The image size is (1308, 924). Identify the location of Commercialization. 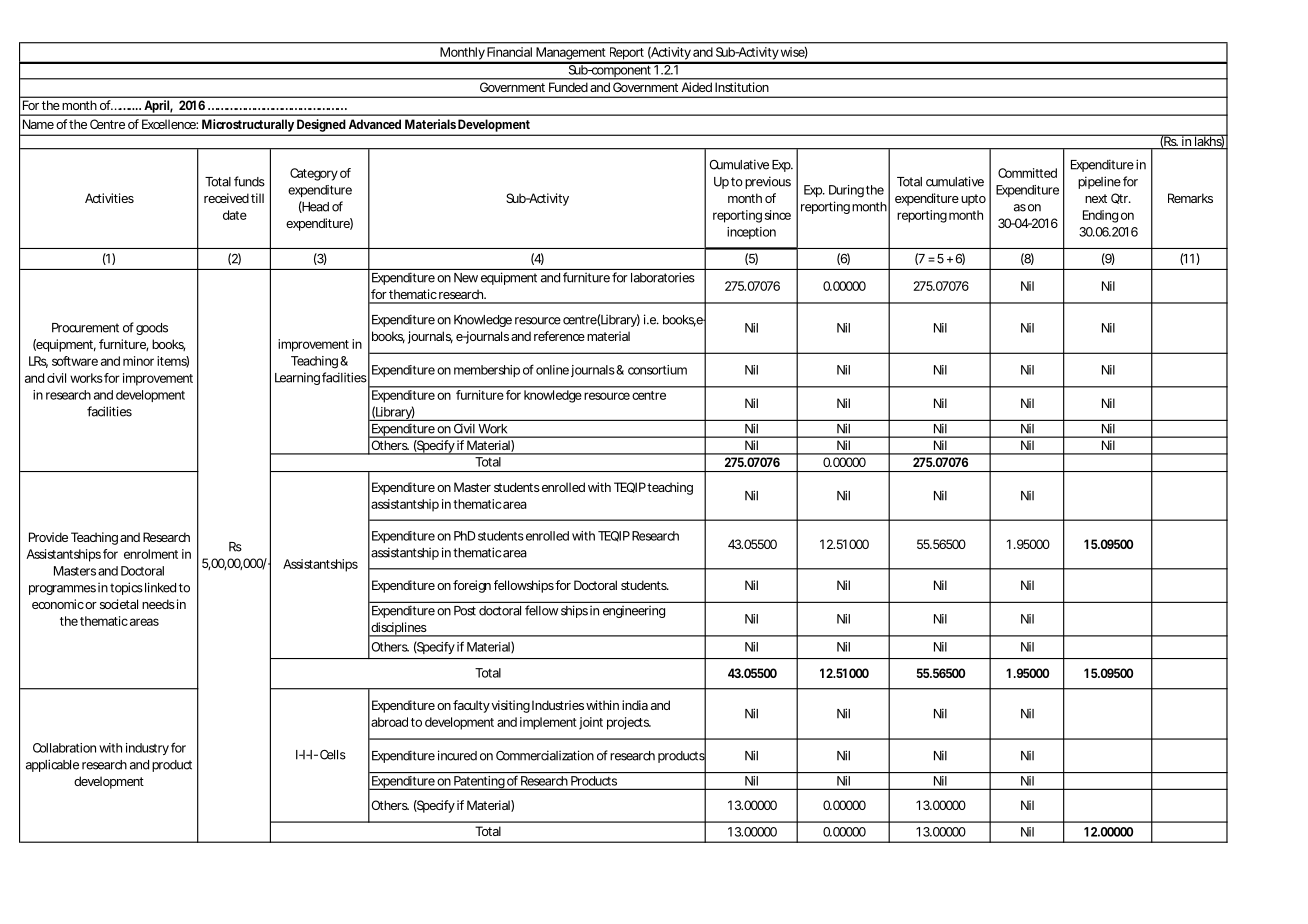
(545, 755).
